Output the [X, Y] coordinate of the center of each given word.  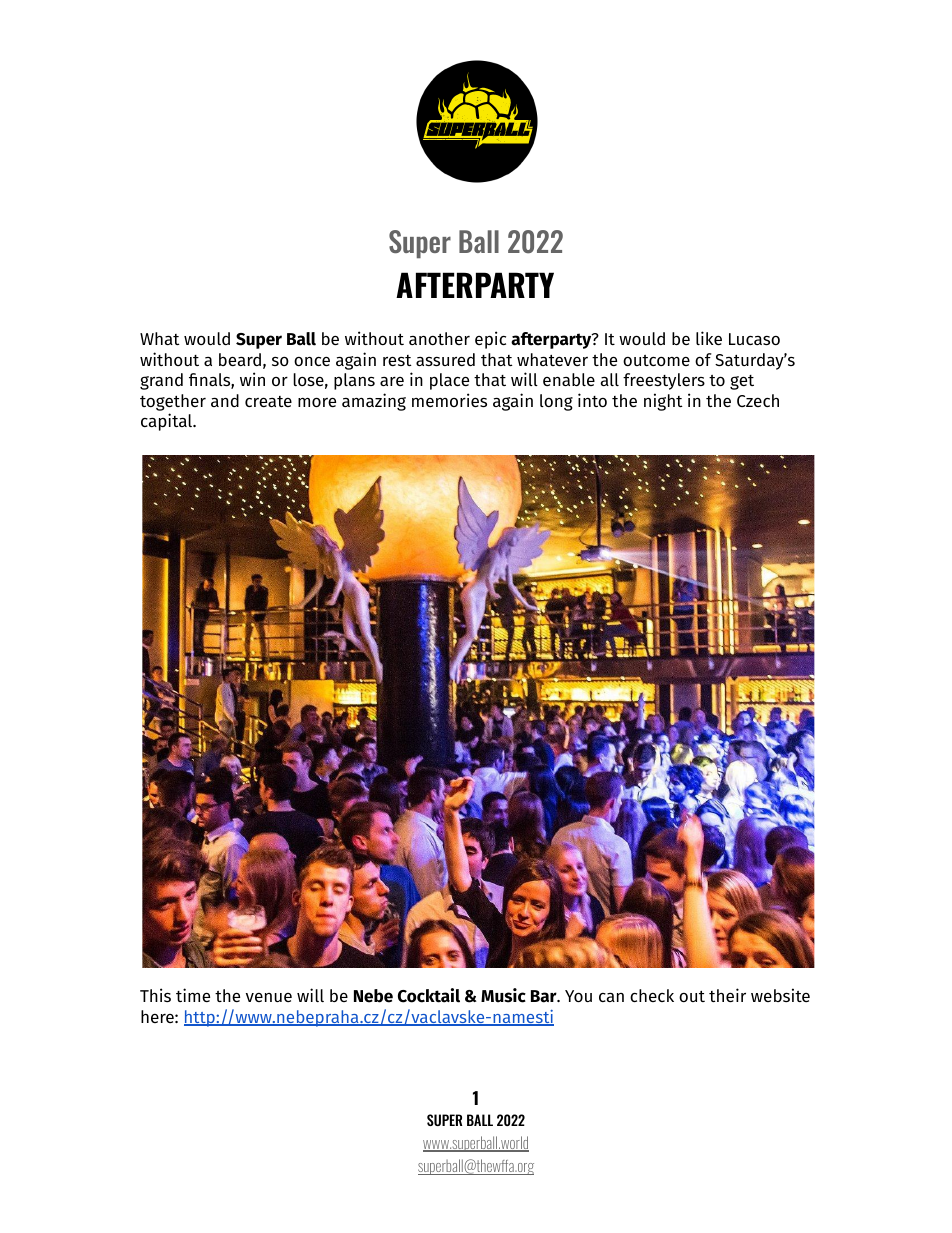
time [193, 995]
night [663, 402]
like [709, 338]
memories [449, 400]
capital [168, 422]
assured [445, 359]
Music [503, 995]
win [252, 379]
